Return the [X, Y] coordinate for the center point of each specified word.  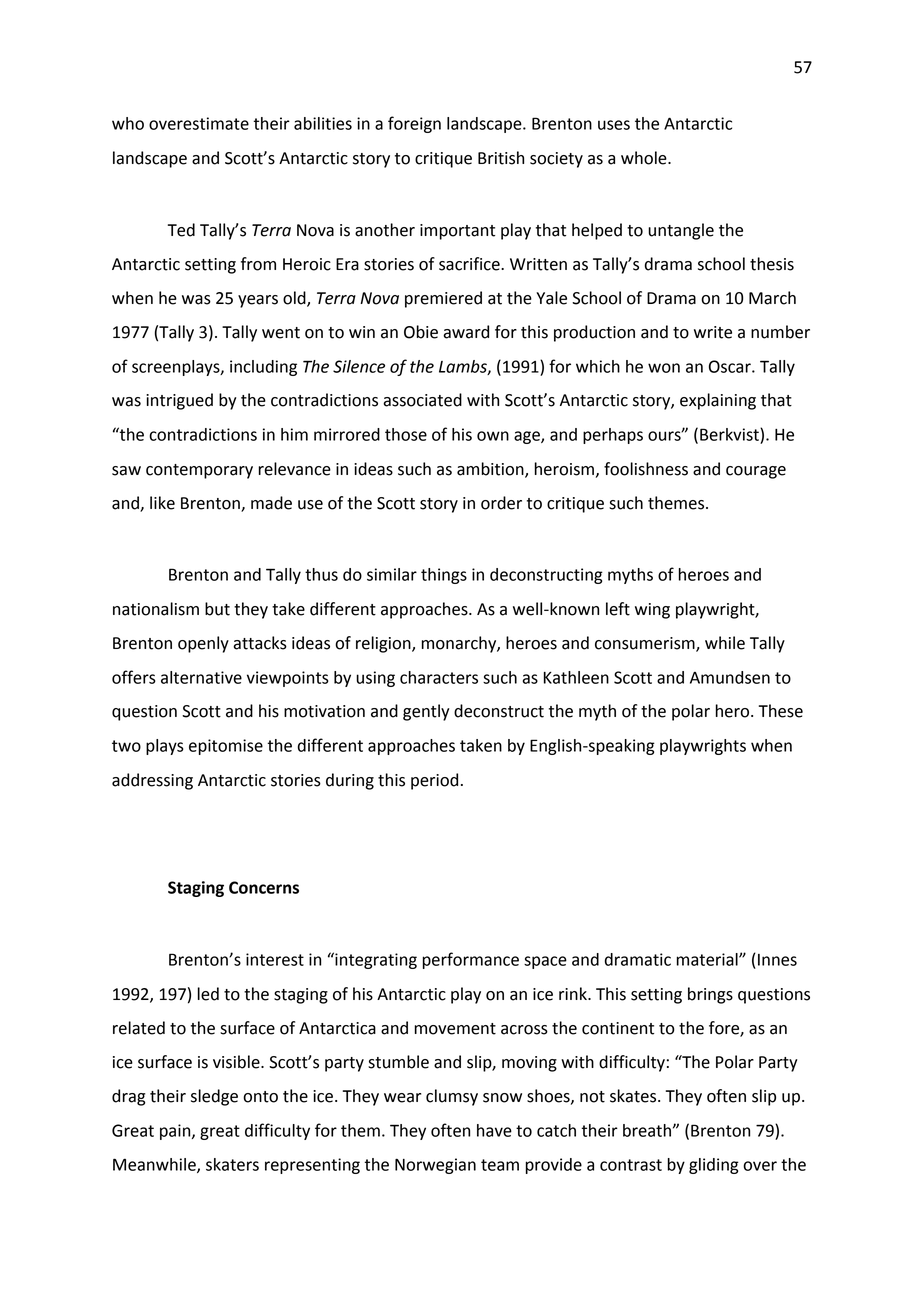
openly [203, 644]
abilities [323, 123]
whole [645, 158]
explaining [718, 401]
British [501, 158]
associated [422, 400]
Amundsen [730, 677]
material [708, 959]
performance [471, 960]
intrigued [179, 401]
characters [439, 677]
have [494, 1130]
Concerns [264, 887]
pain [176, 1132]
